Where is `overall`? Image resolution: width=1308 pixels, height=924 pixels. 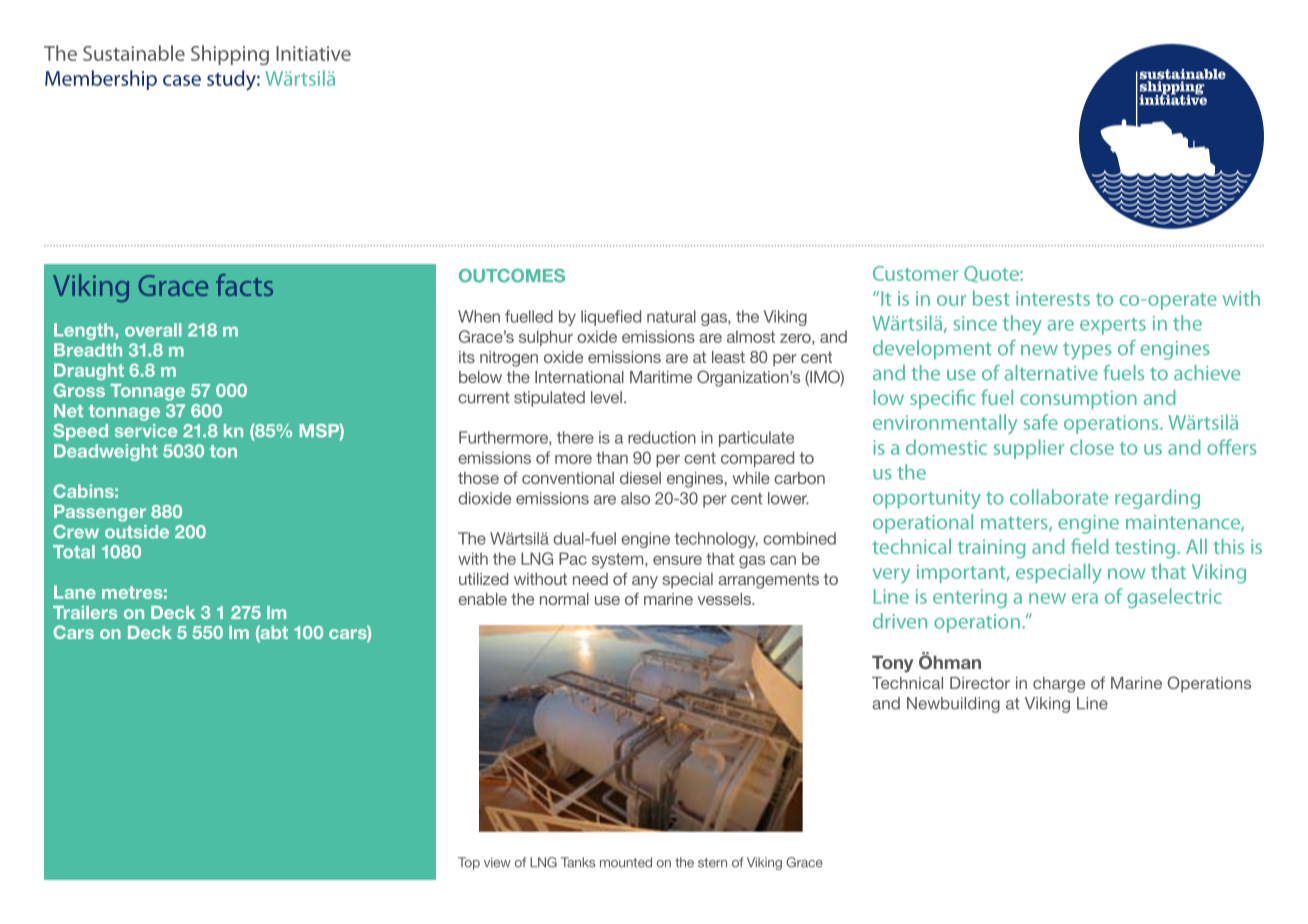 overall is located at coordinates (153, 330).
